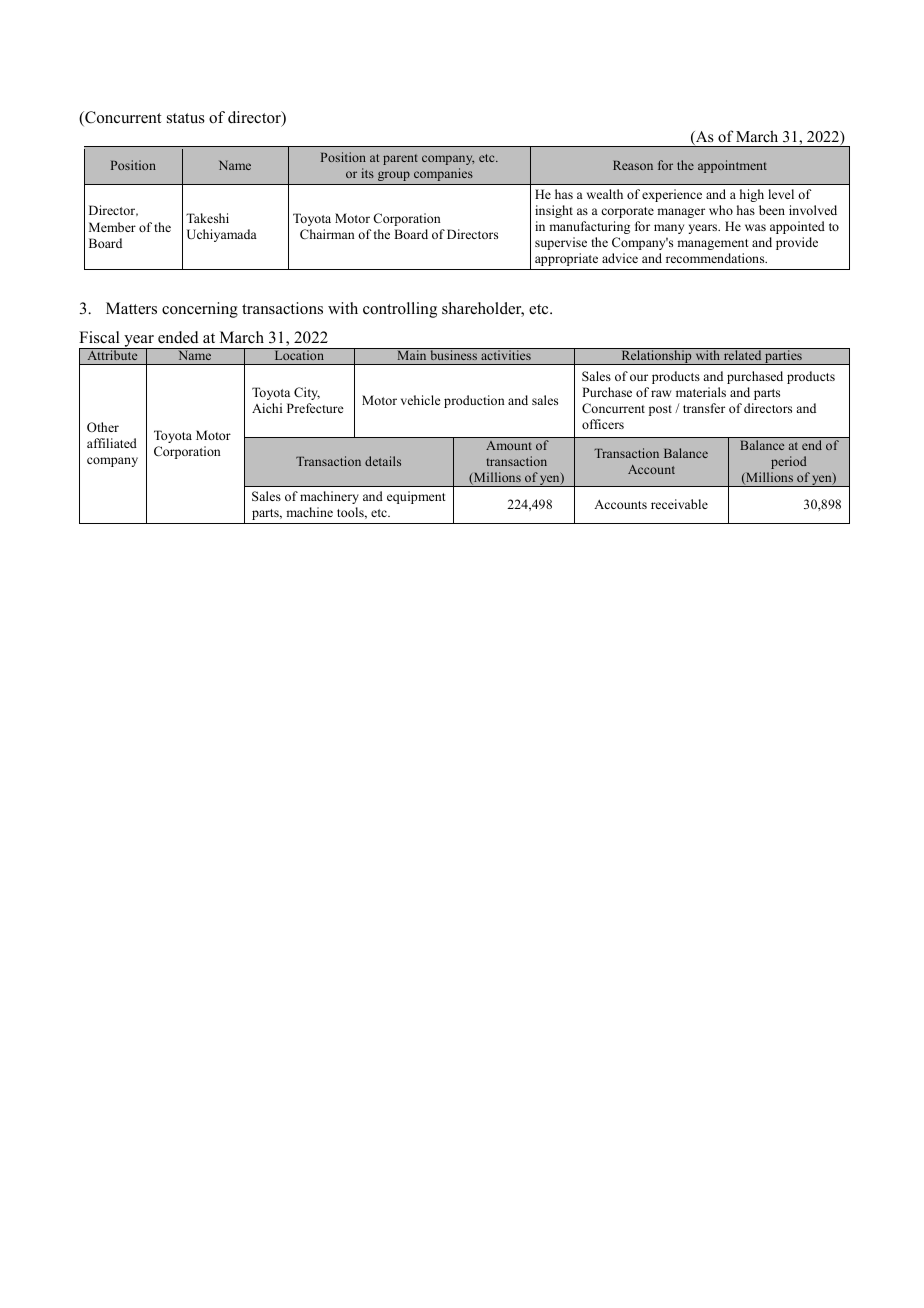 The width and height of the screenshot is (924, 1308). What do you see at coordinates (186, 118) in the screenshot?
I see `status` at bounding box center [186, 118].
